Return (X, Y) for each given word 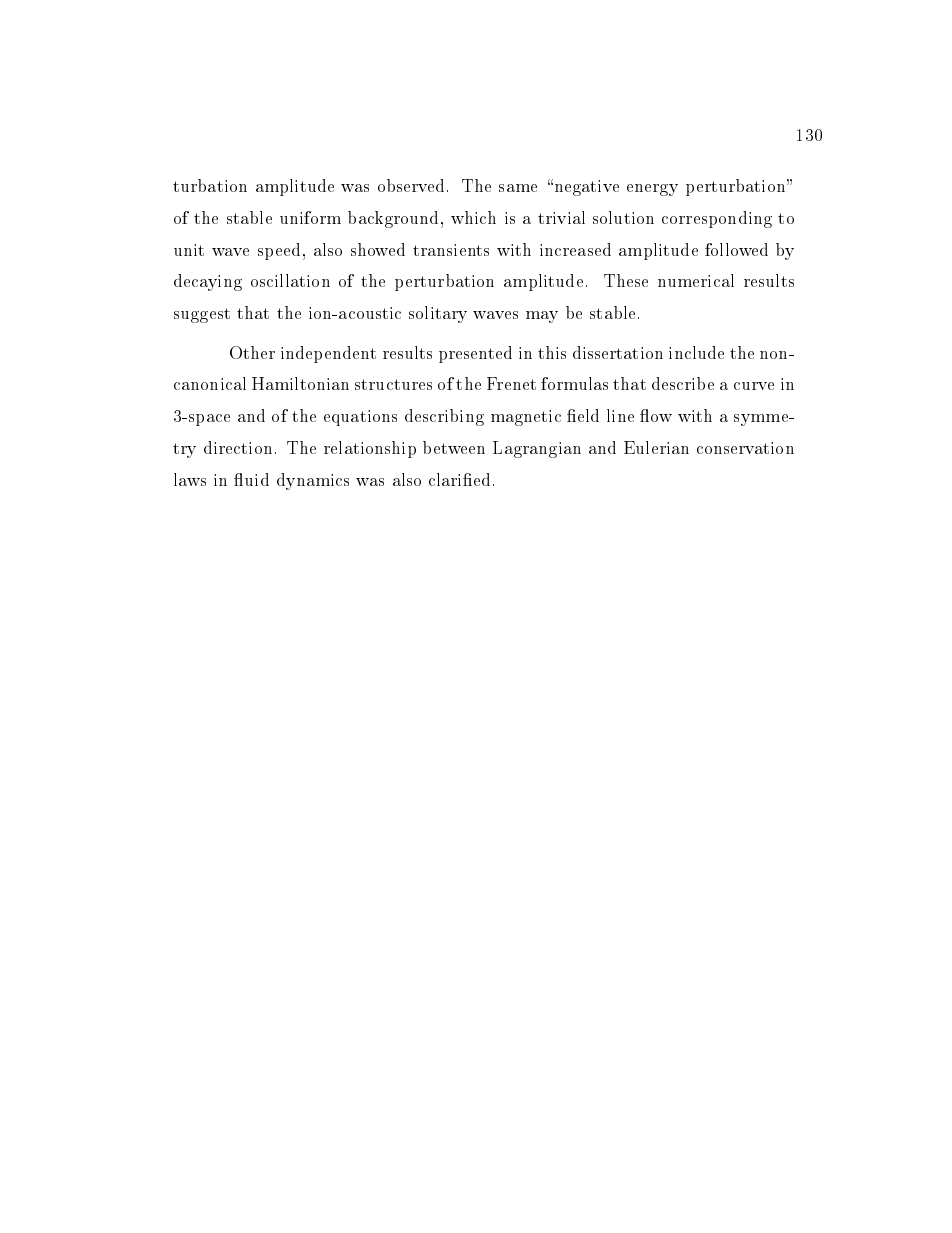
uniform (310, 217)
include (696, 352)
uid (257, 479)
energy (652, 190)
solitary (438, 314)
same (518, 188)
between (454, 447)
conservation (745, 448)
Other (252, 352)
